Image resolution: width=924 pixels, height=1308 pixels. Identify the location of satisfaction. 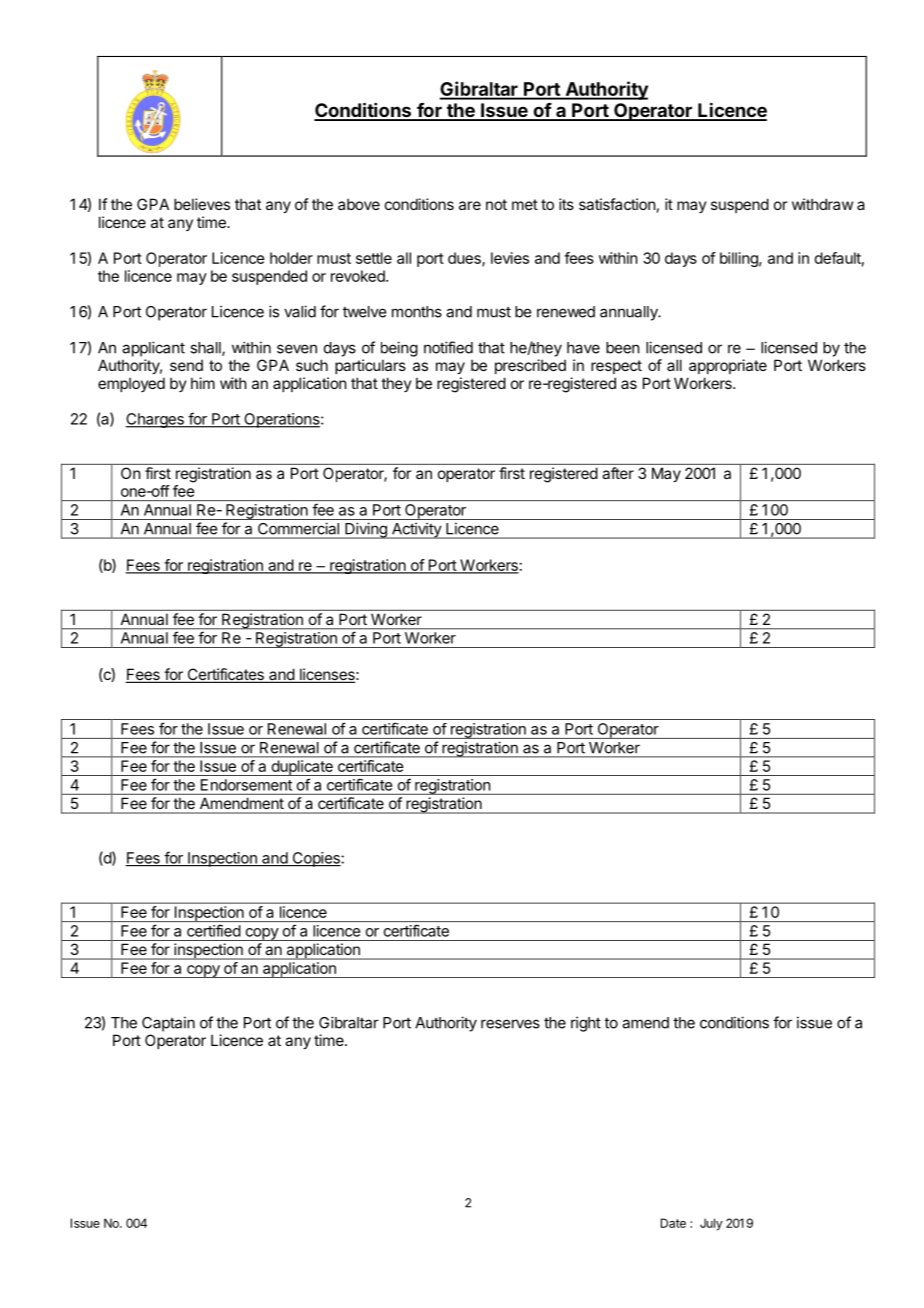
(617, 204).
